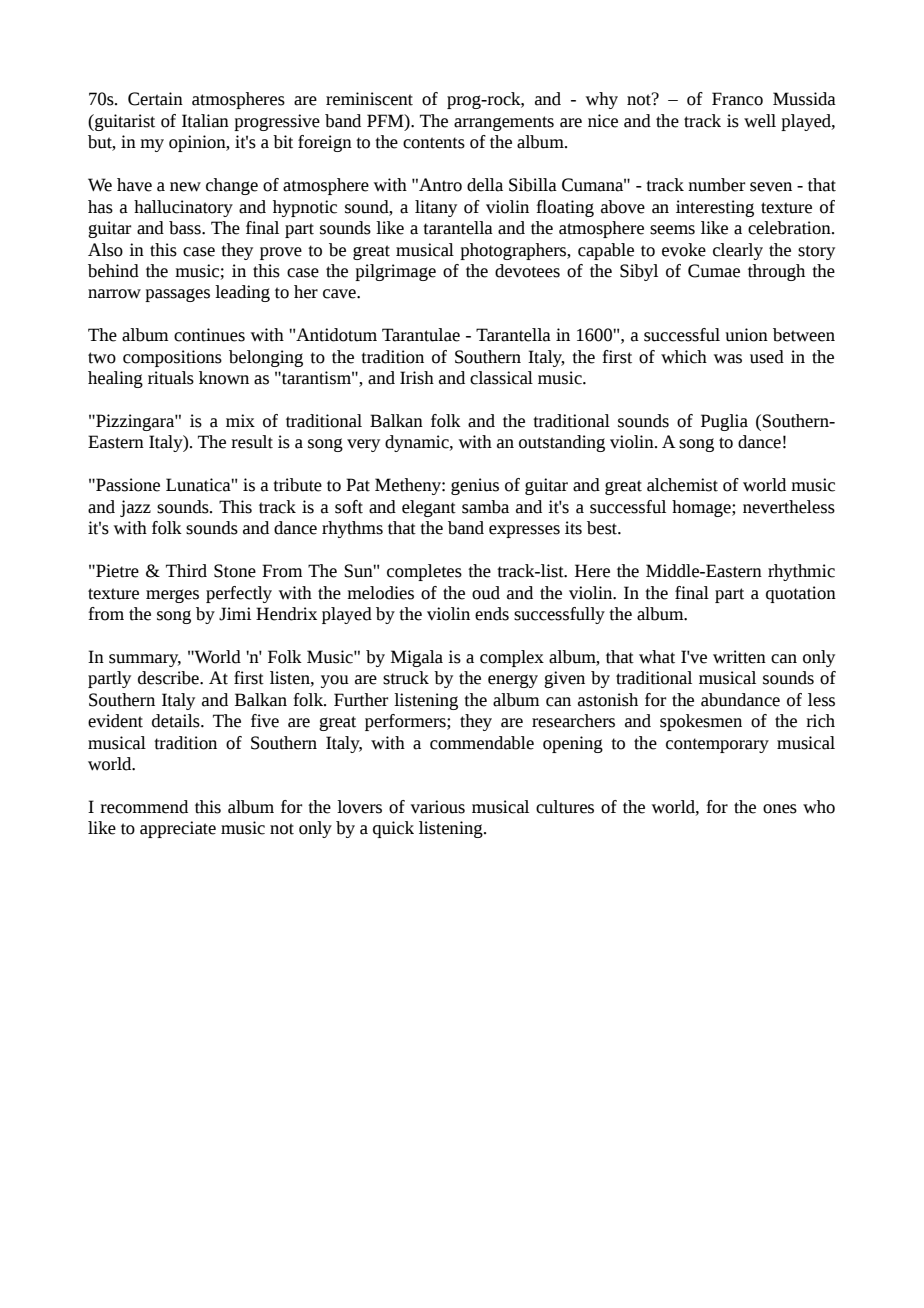 The height and width of the screenshot is (1308, 924). Describe the element at coordinates (177, 295) in the screenshot. I see `passages` at that location.
